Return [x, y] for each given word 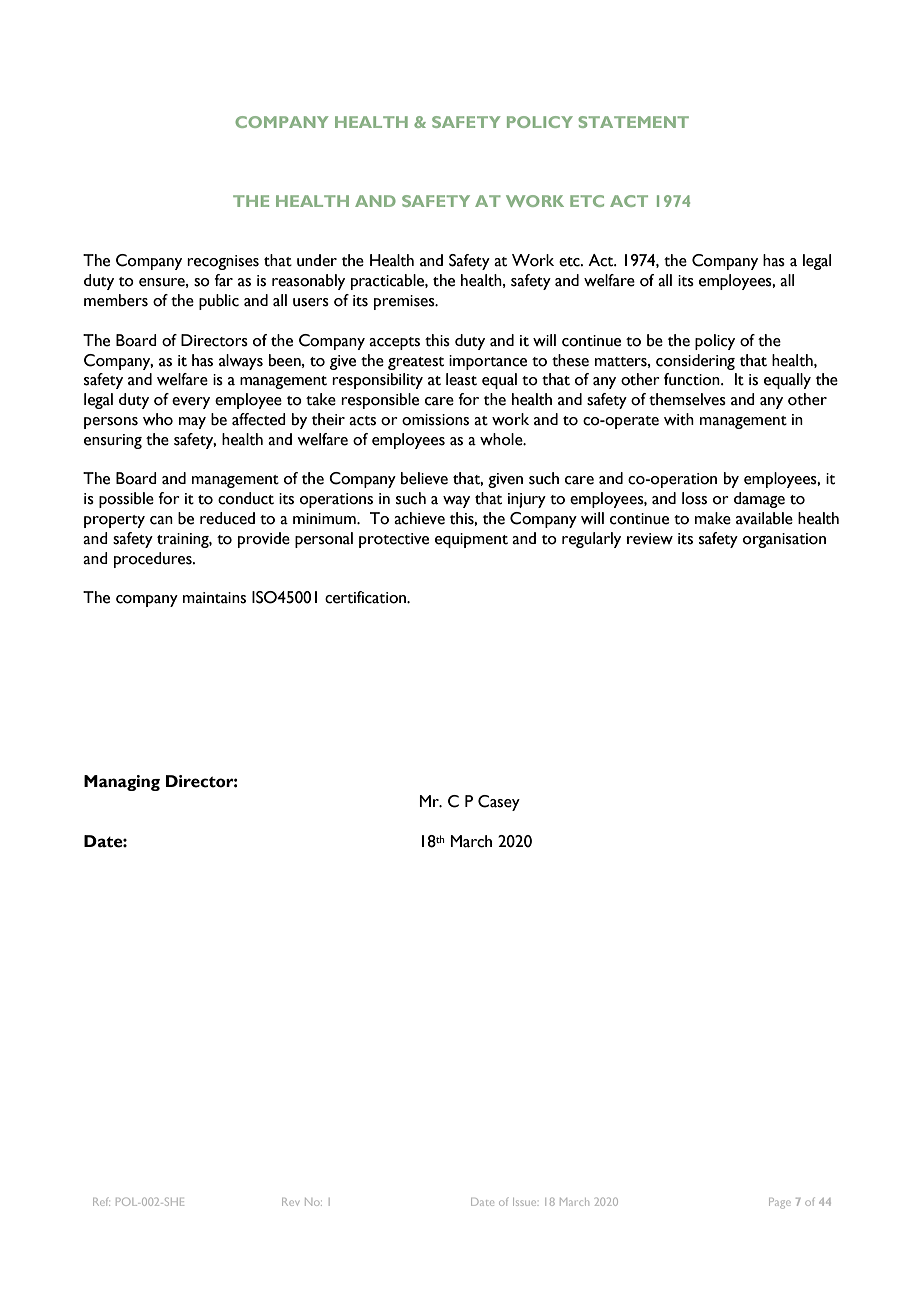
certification [366, 597]
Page [780, 1203]
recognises [223, 262]
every [191, 403]
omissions [435, 420]
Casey [499, 803]
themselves [687, 399]
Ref [101, 1202]
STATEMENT [633, 122]
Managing [122, 783]
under [317, 260]
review [650, 539]
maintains [214, 598]
